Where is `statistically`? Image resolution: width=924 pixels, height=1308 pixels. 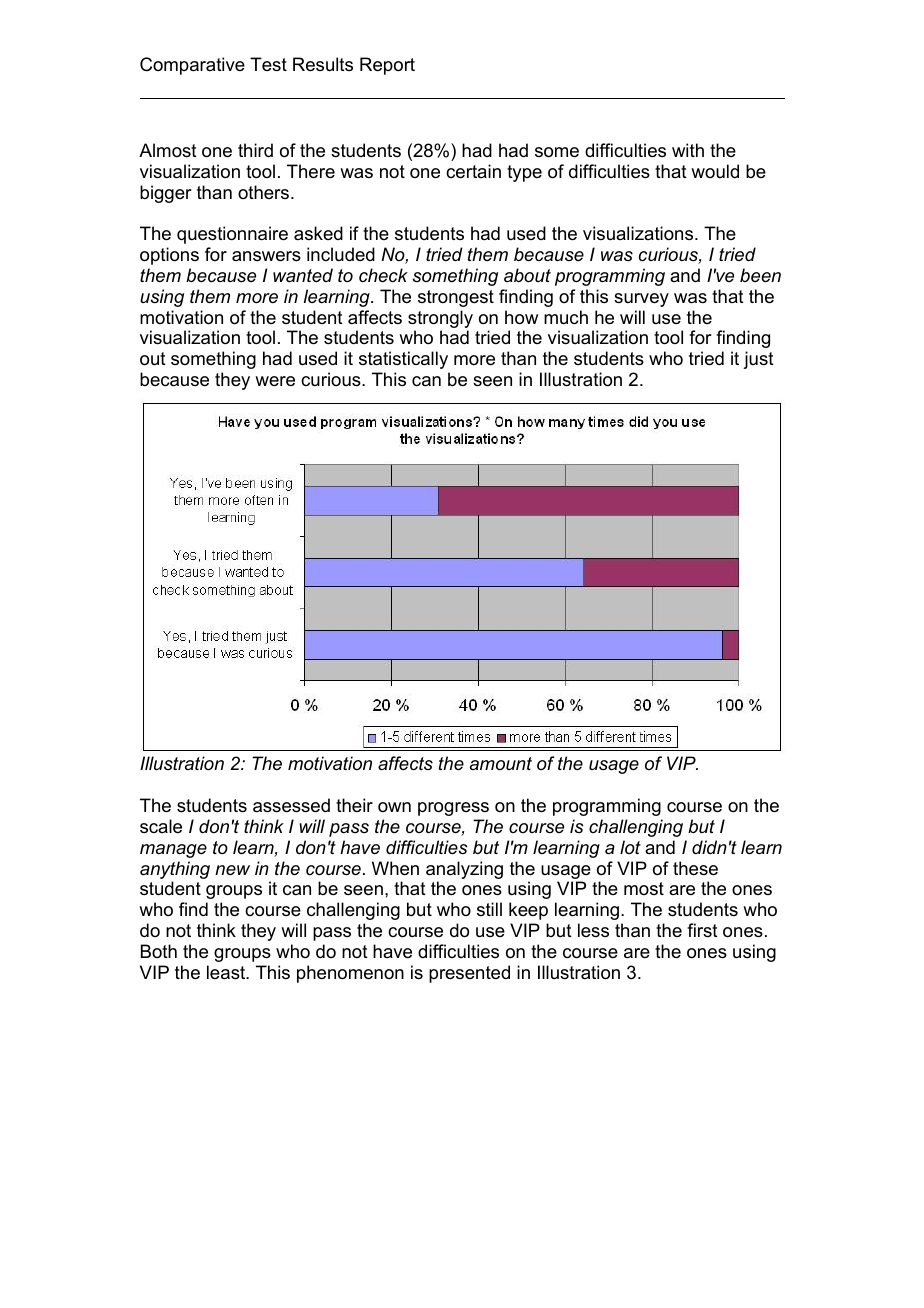
statistically is located at coordinates (403, 360).
